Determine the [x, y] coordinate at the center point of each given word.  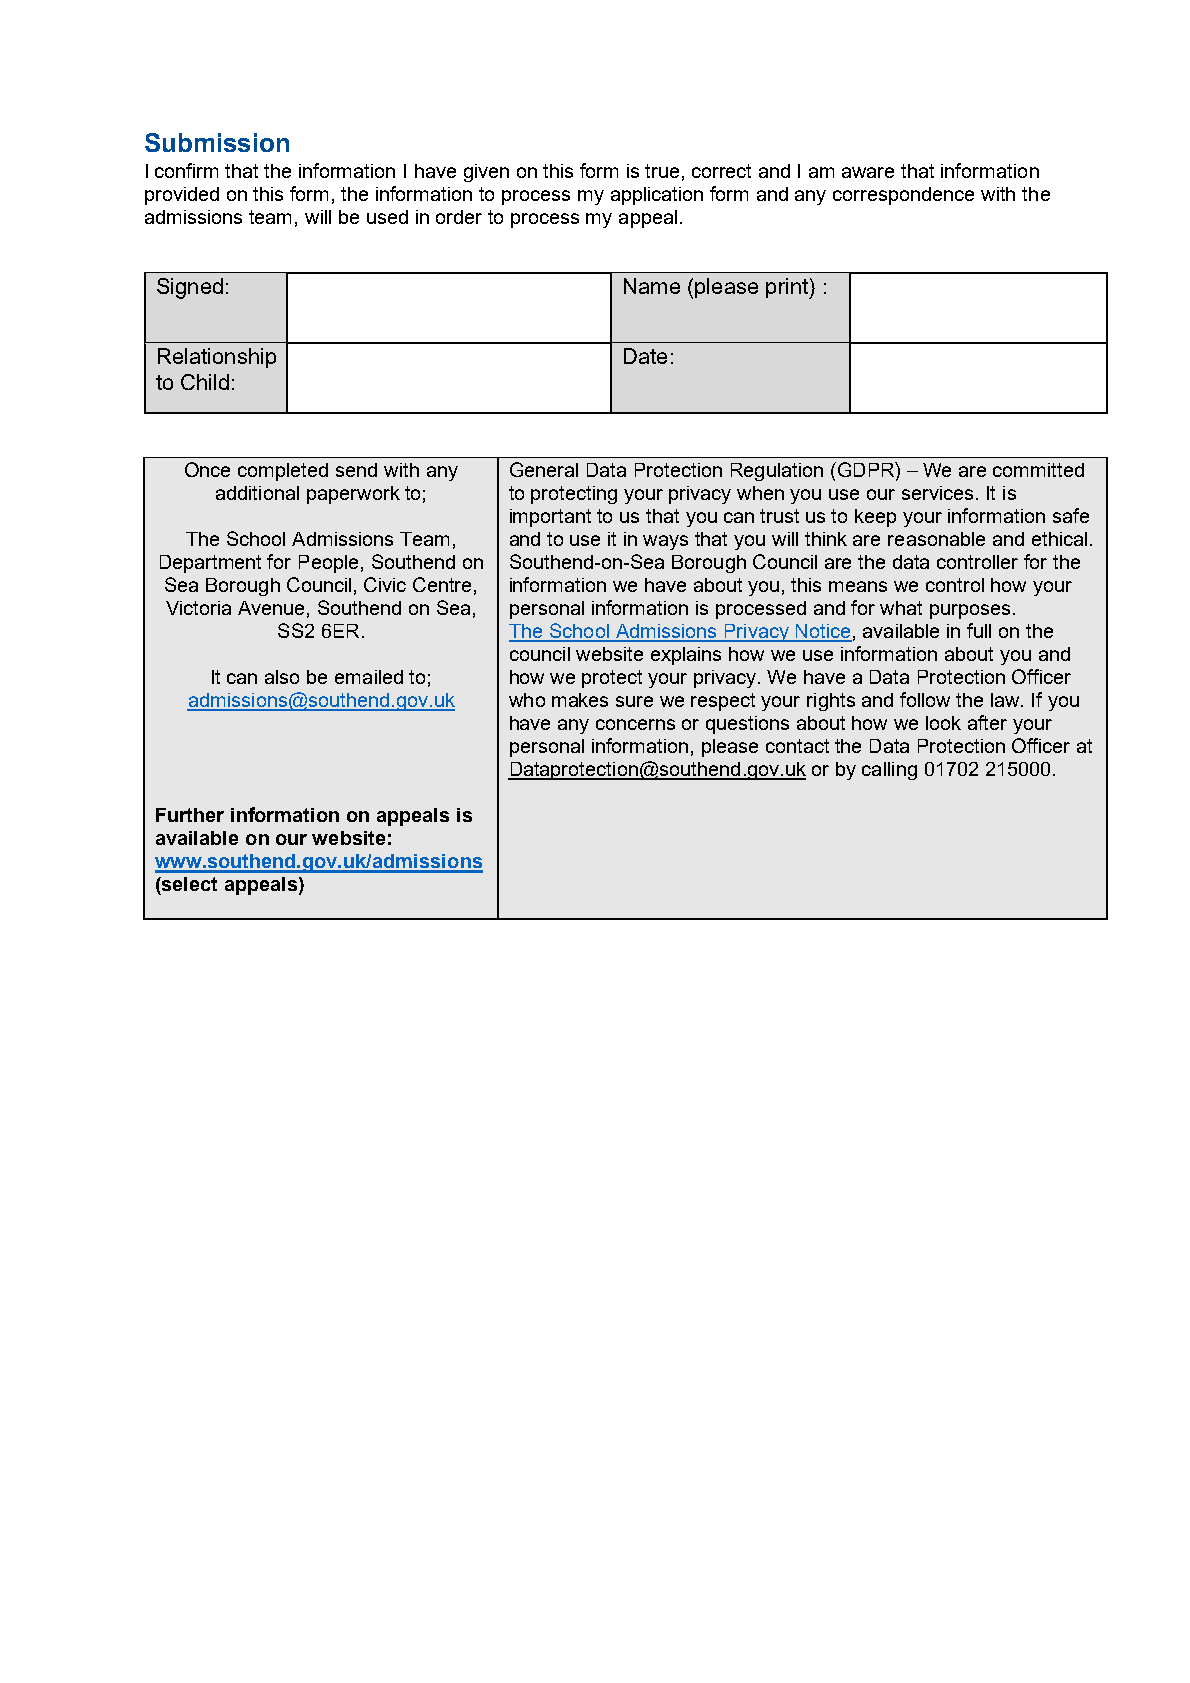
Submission [217, 142]
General [544, 469]
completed [283, 472]
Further [190, 815]
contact [797, 746]
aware [868, 172]
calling [889, 771]
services [937, 493]
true [662, 171]
